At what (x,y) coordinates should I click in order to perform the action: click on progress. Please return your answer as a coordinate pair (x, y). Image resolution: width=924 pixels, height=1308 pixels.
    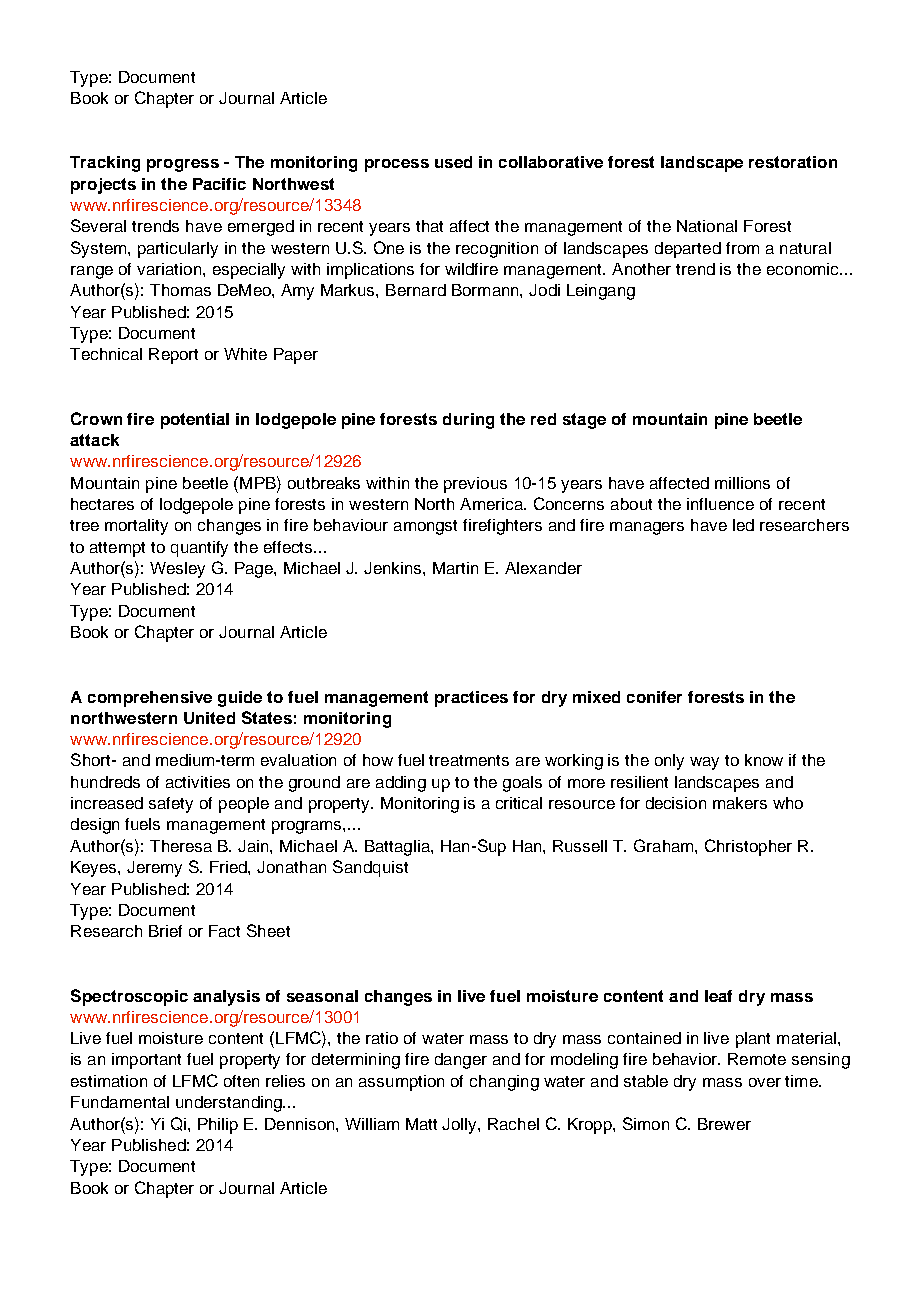
    Looking at the image, I should click on (183, 165).
